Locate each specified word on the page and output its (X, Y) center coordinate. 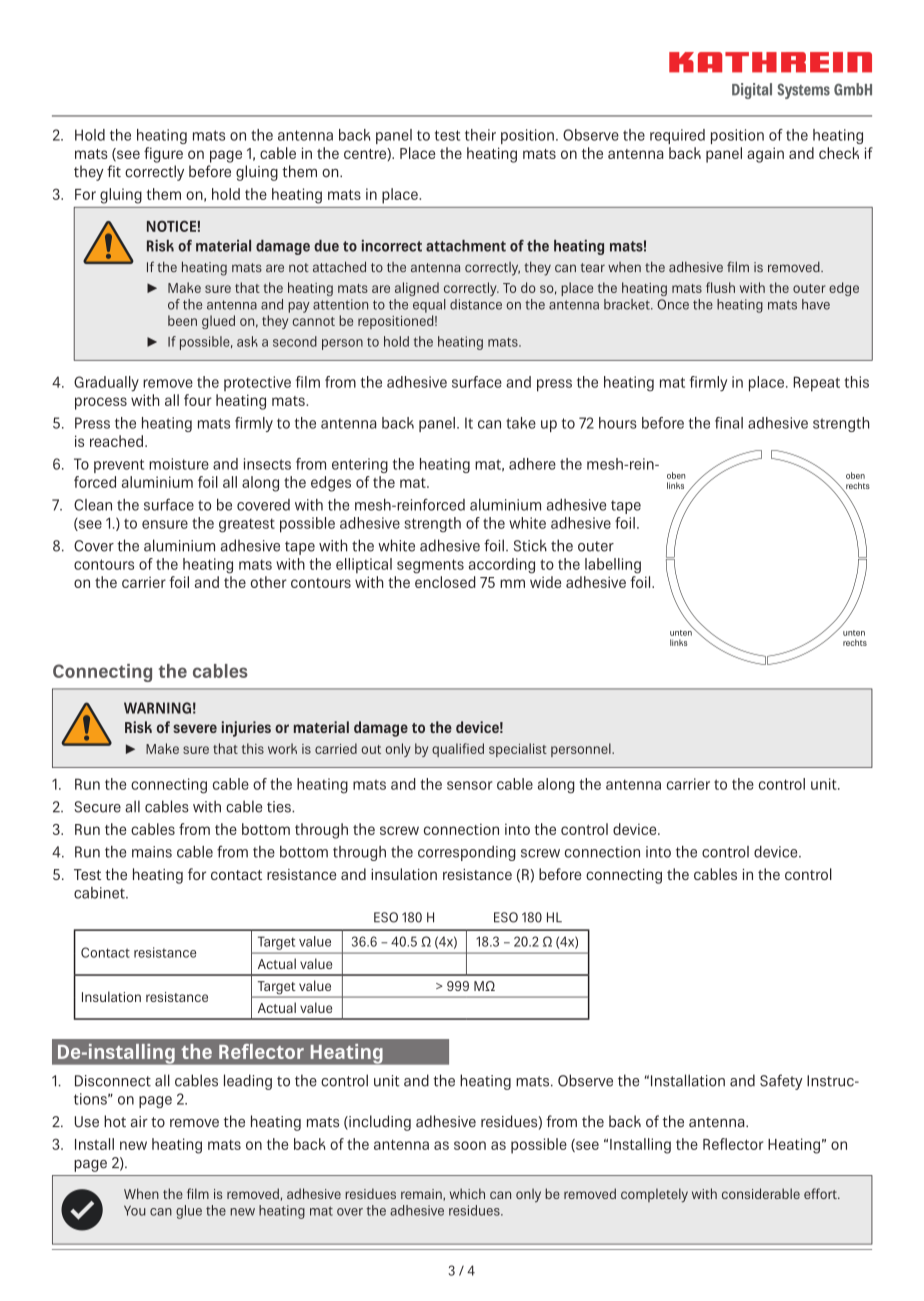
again (765, 155)
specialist (518, 750)
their (480, 135)
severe (195, 728)
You (135, 1210)
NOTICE (172, 226)
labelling (613, 566)
